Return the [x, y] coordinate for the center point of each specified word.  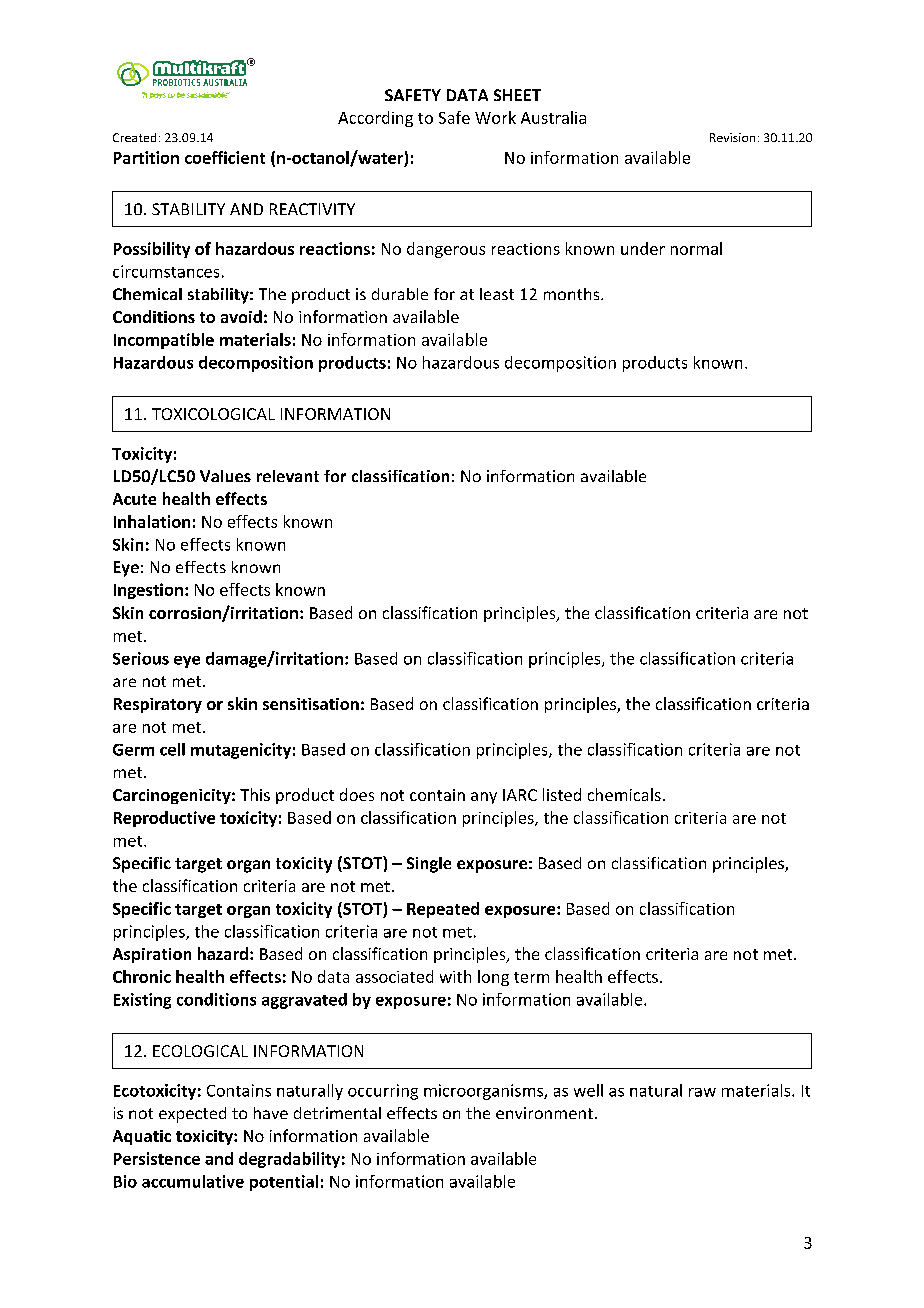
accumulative [193, 1181]
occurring [383, 1092]
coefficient [225, 157]
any [484, 798]
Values [225, 476]
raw [702, 1092]
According [375, 119]
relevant [288, 476]
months [573, 294]
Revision [732, 137]
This [255, 794]
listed [562, 794]
